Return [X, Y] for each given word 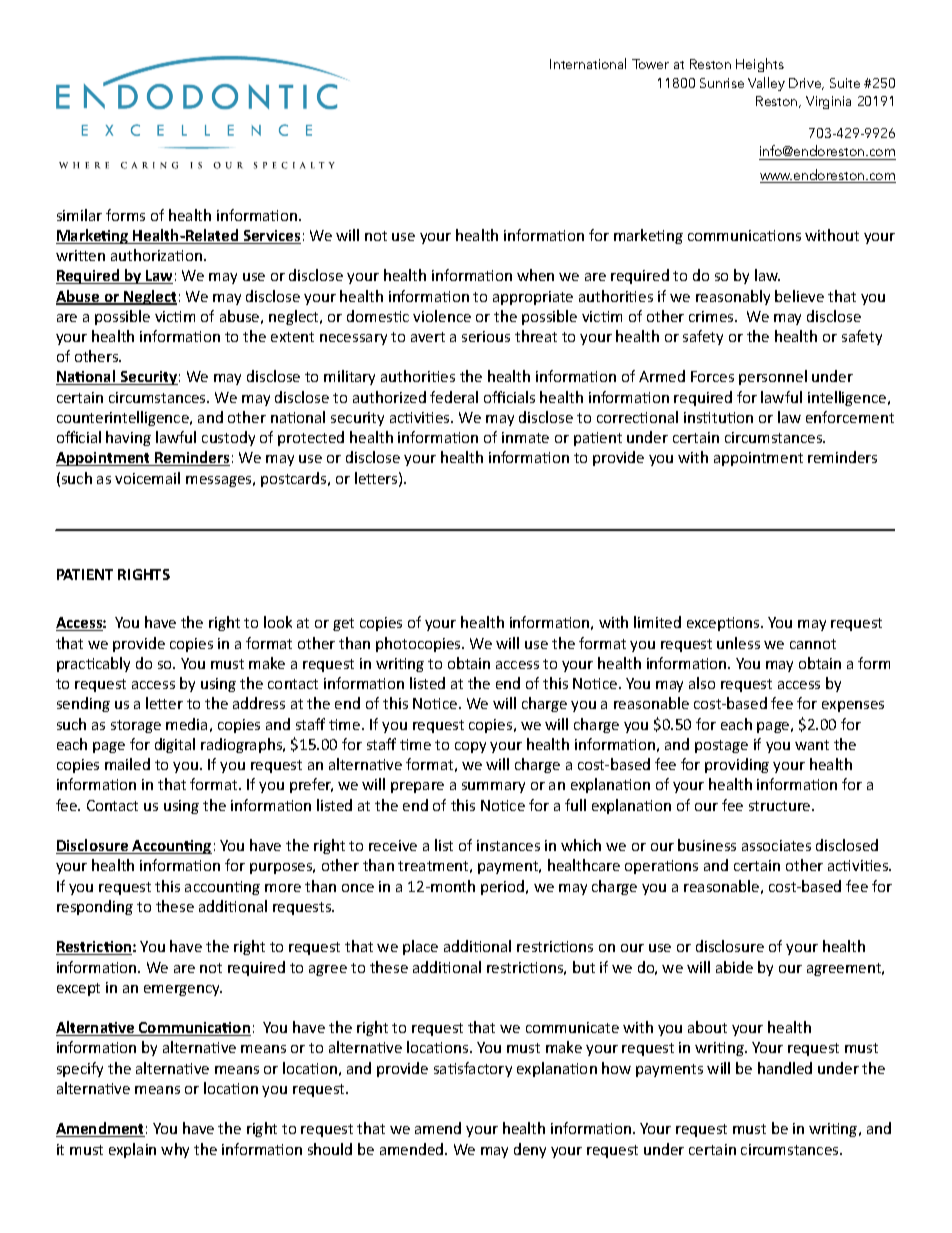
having [128, 438]
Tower [650, 64]
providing [737, 765]
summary [493, 787]
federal [454, 397]
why [175, 1150]
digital [175, 745]
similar [79, 215]
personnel [773, 377]
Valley [766, 84]
